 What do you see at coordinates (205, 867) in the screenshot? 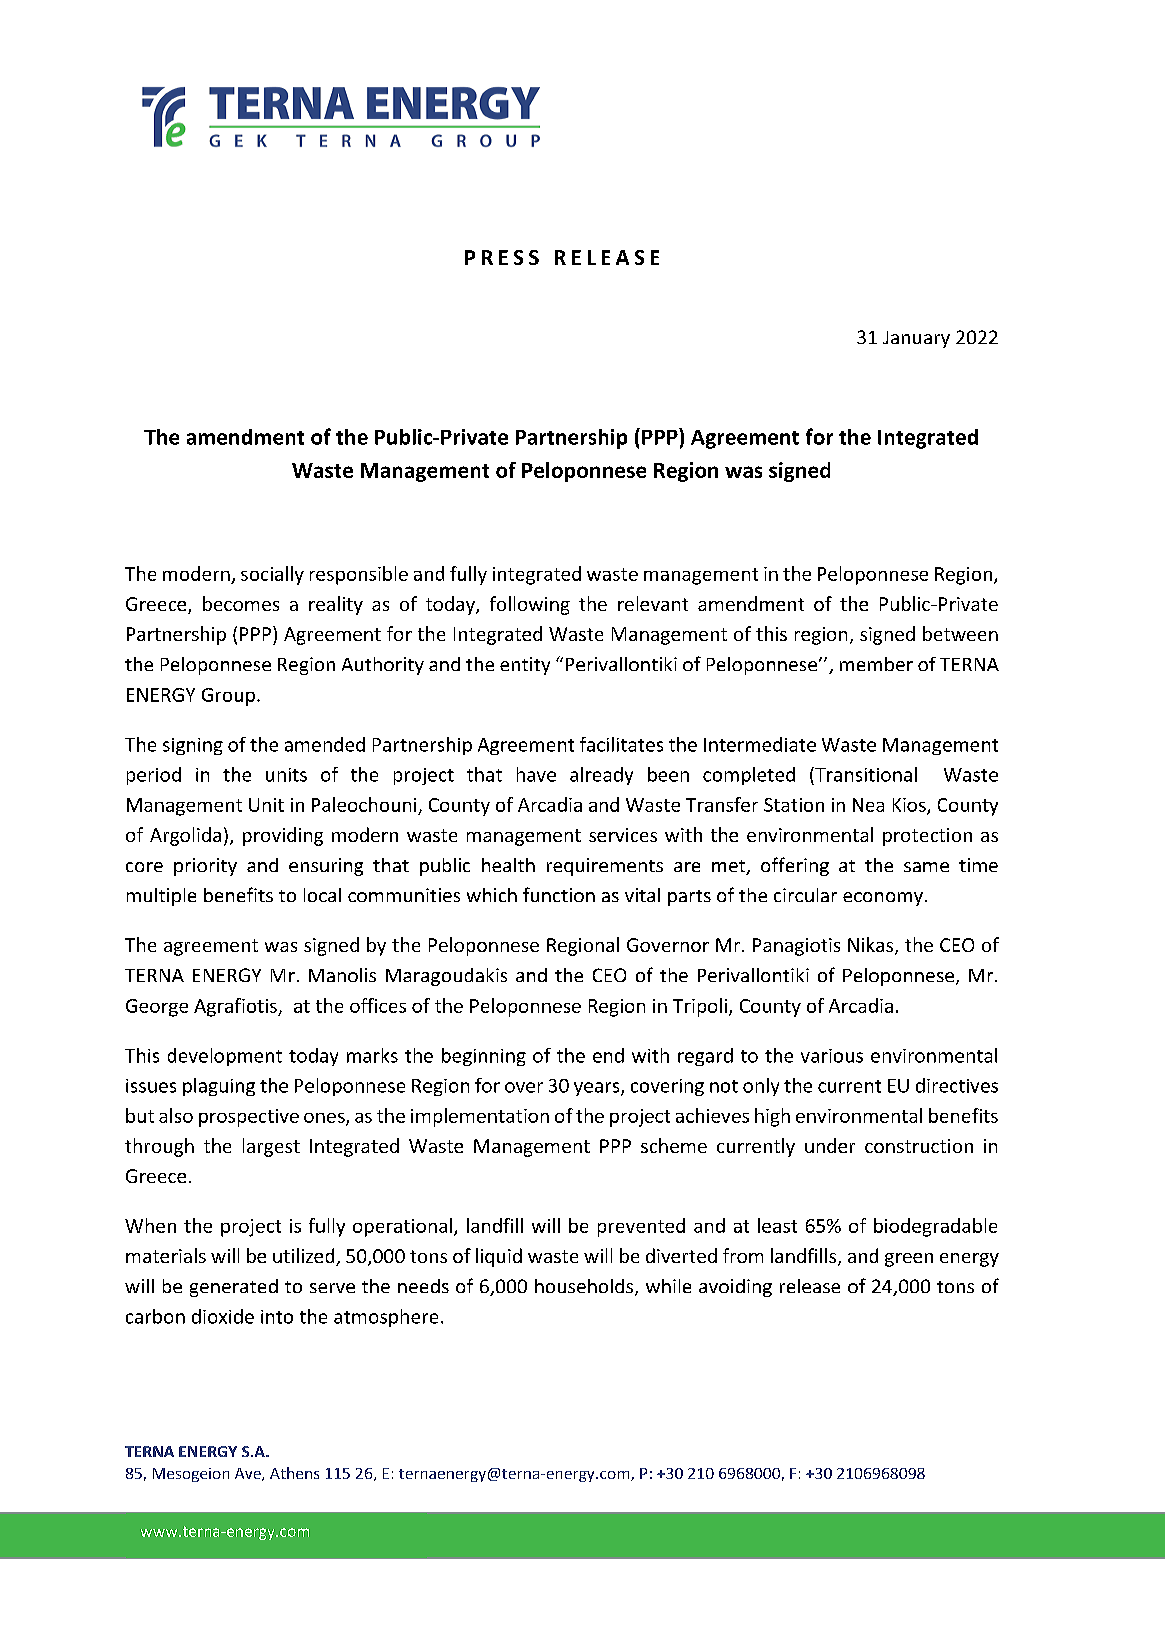
I see `priority` at bounding box center [205, 867].
